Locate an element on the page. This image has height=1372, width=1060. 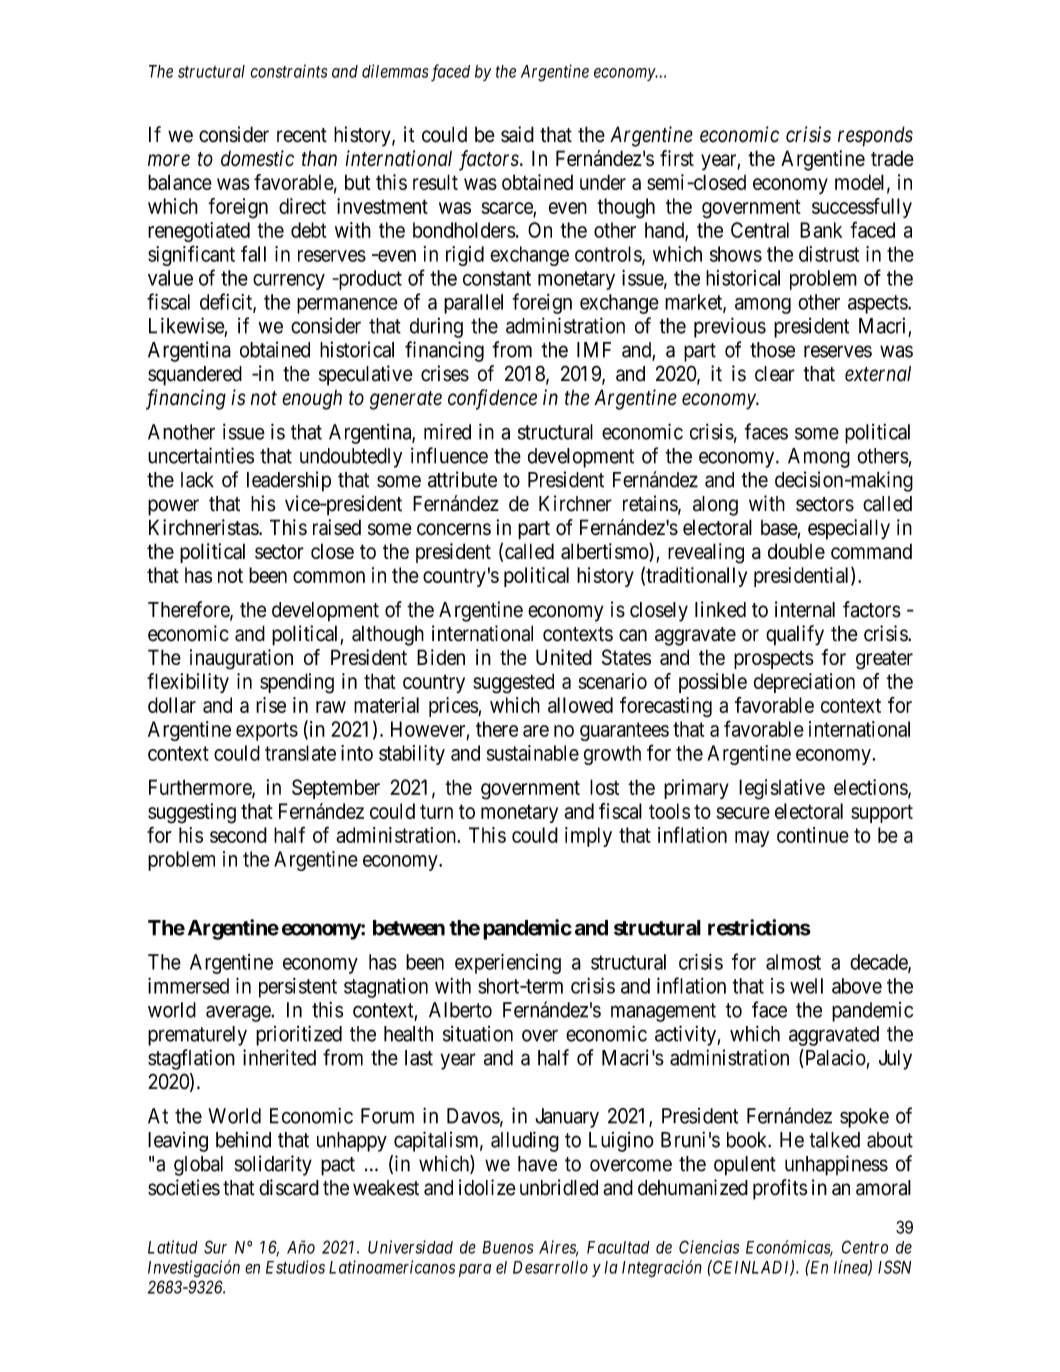
constraints is located at coordinates (288, 71).
